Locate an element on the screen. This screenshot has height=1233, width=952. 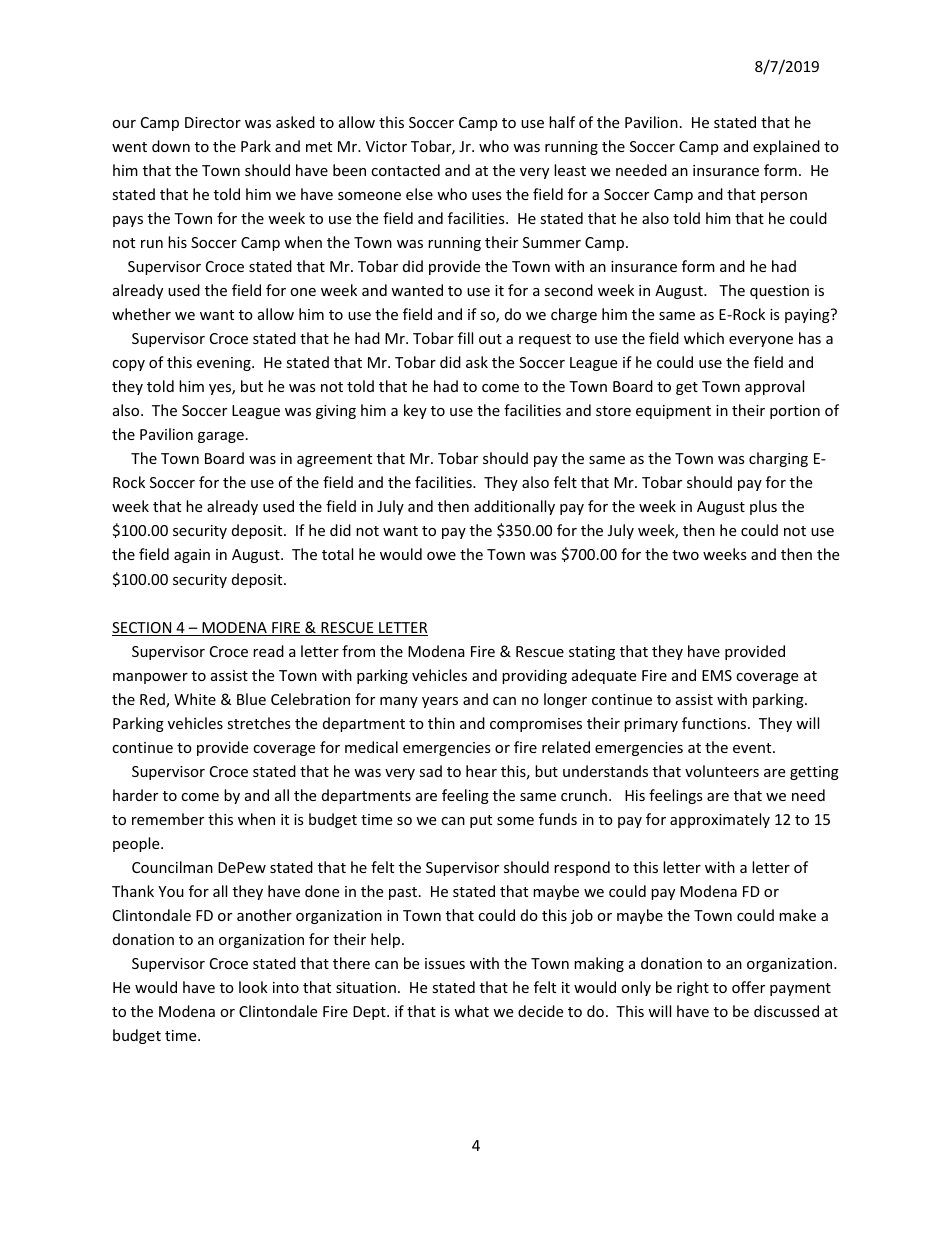
look is located at coordinates (253, 987).
